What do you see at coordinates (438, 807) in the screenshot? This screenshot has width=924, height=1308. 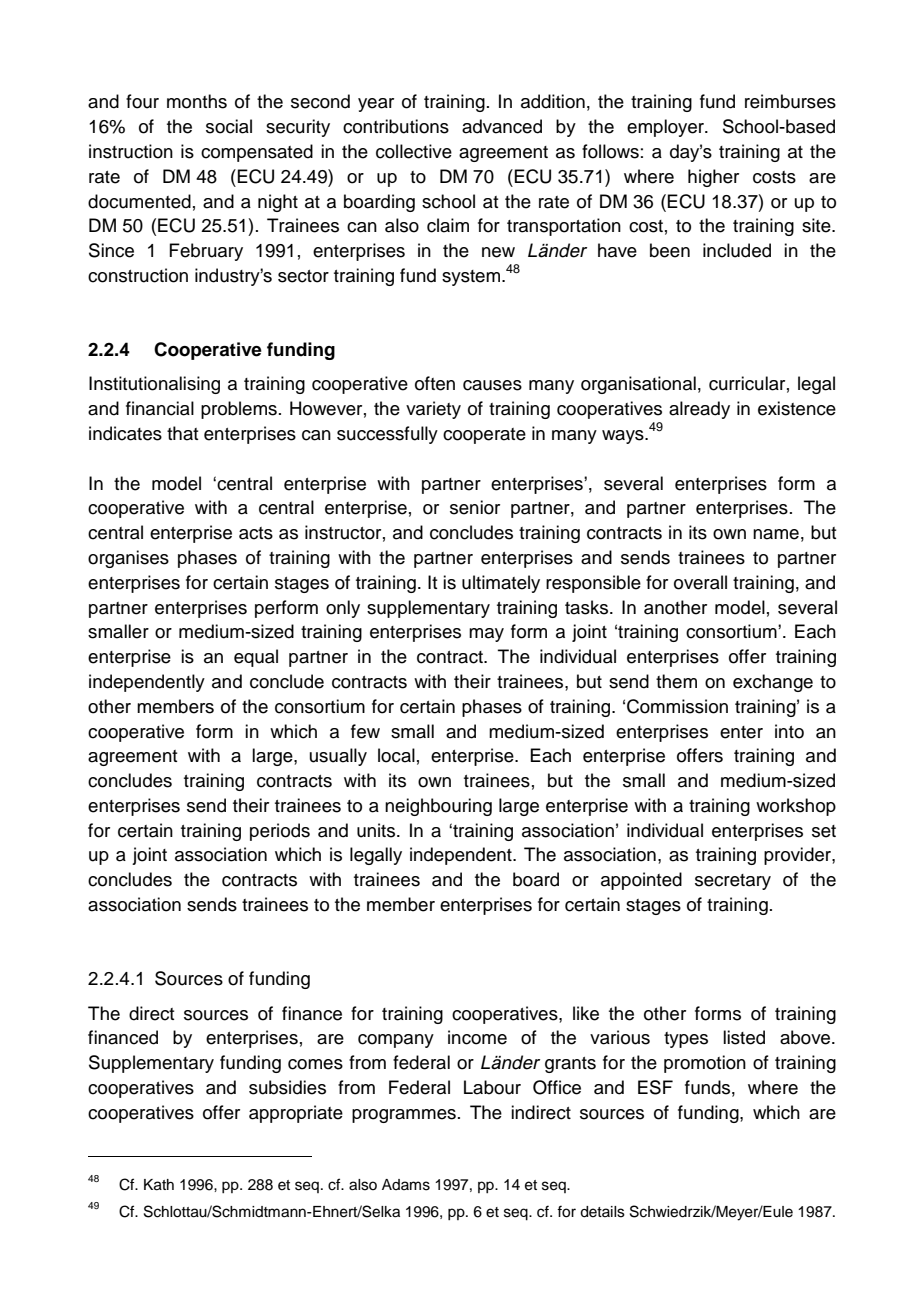 I see `neighbouring` at bounding box center [438, 807].
